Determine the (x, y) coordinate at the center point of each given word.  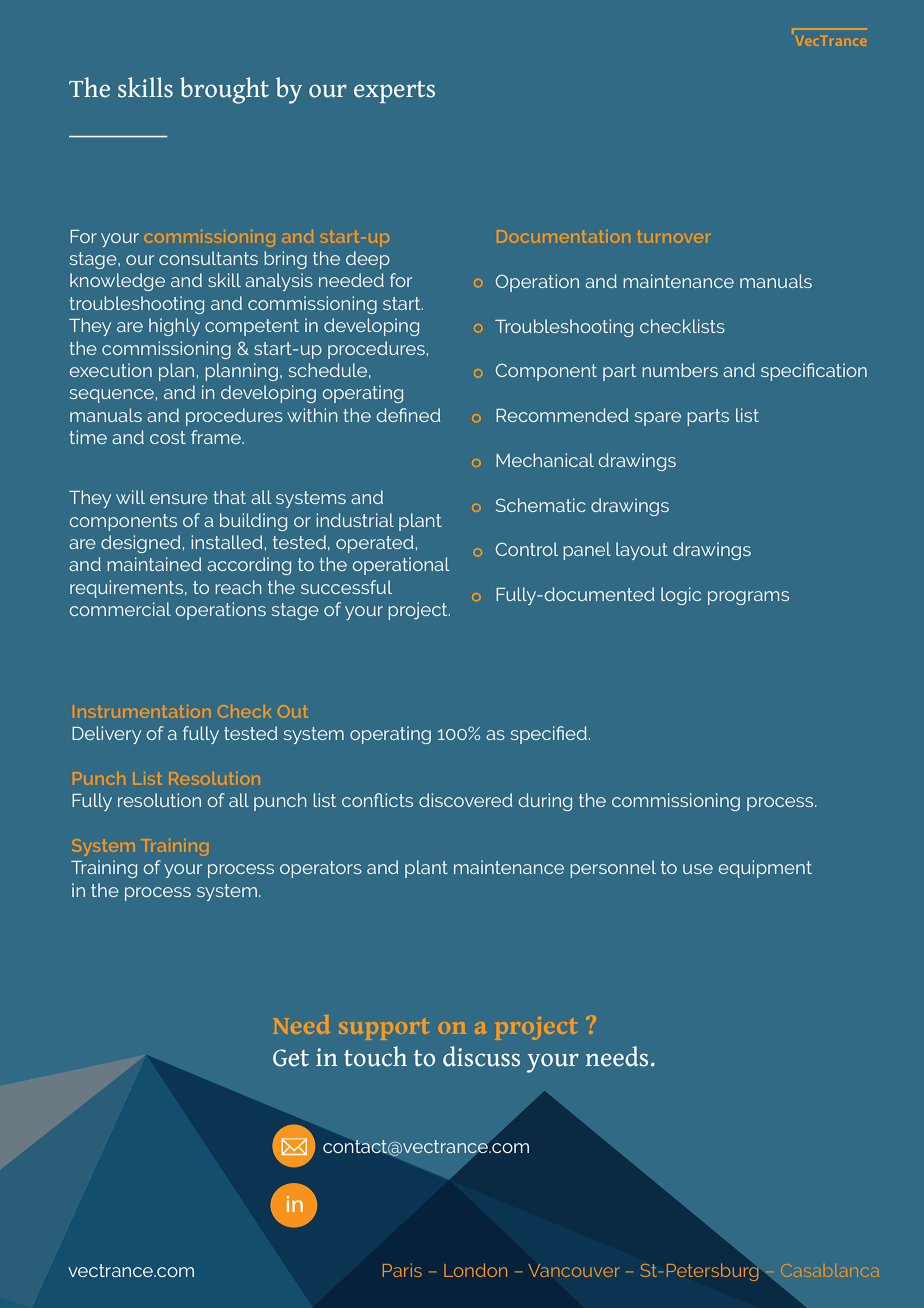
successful (346, 587)
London (475, 1270)
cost (168, 437)
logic (681, 596)
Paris (402, 1270)
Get (291, 1058)
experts (394, 92)
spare (658, 419)
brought (224, 90)
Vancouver (574, 1270)
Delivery (106, 735)
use (698, 869)
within (312, 415)
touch (375, 1056)
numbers (680, 370)
